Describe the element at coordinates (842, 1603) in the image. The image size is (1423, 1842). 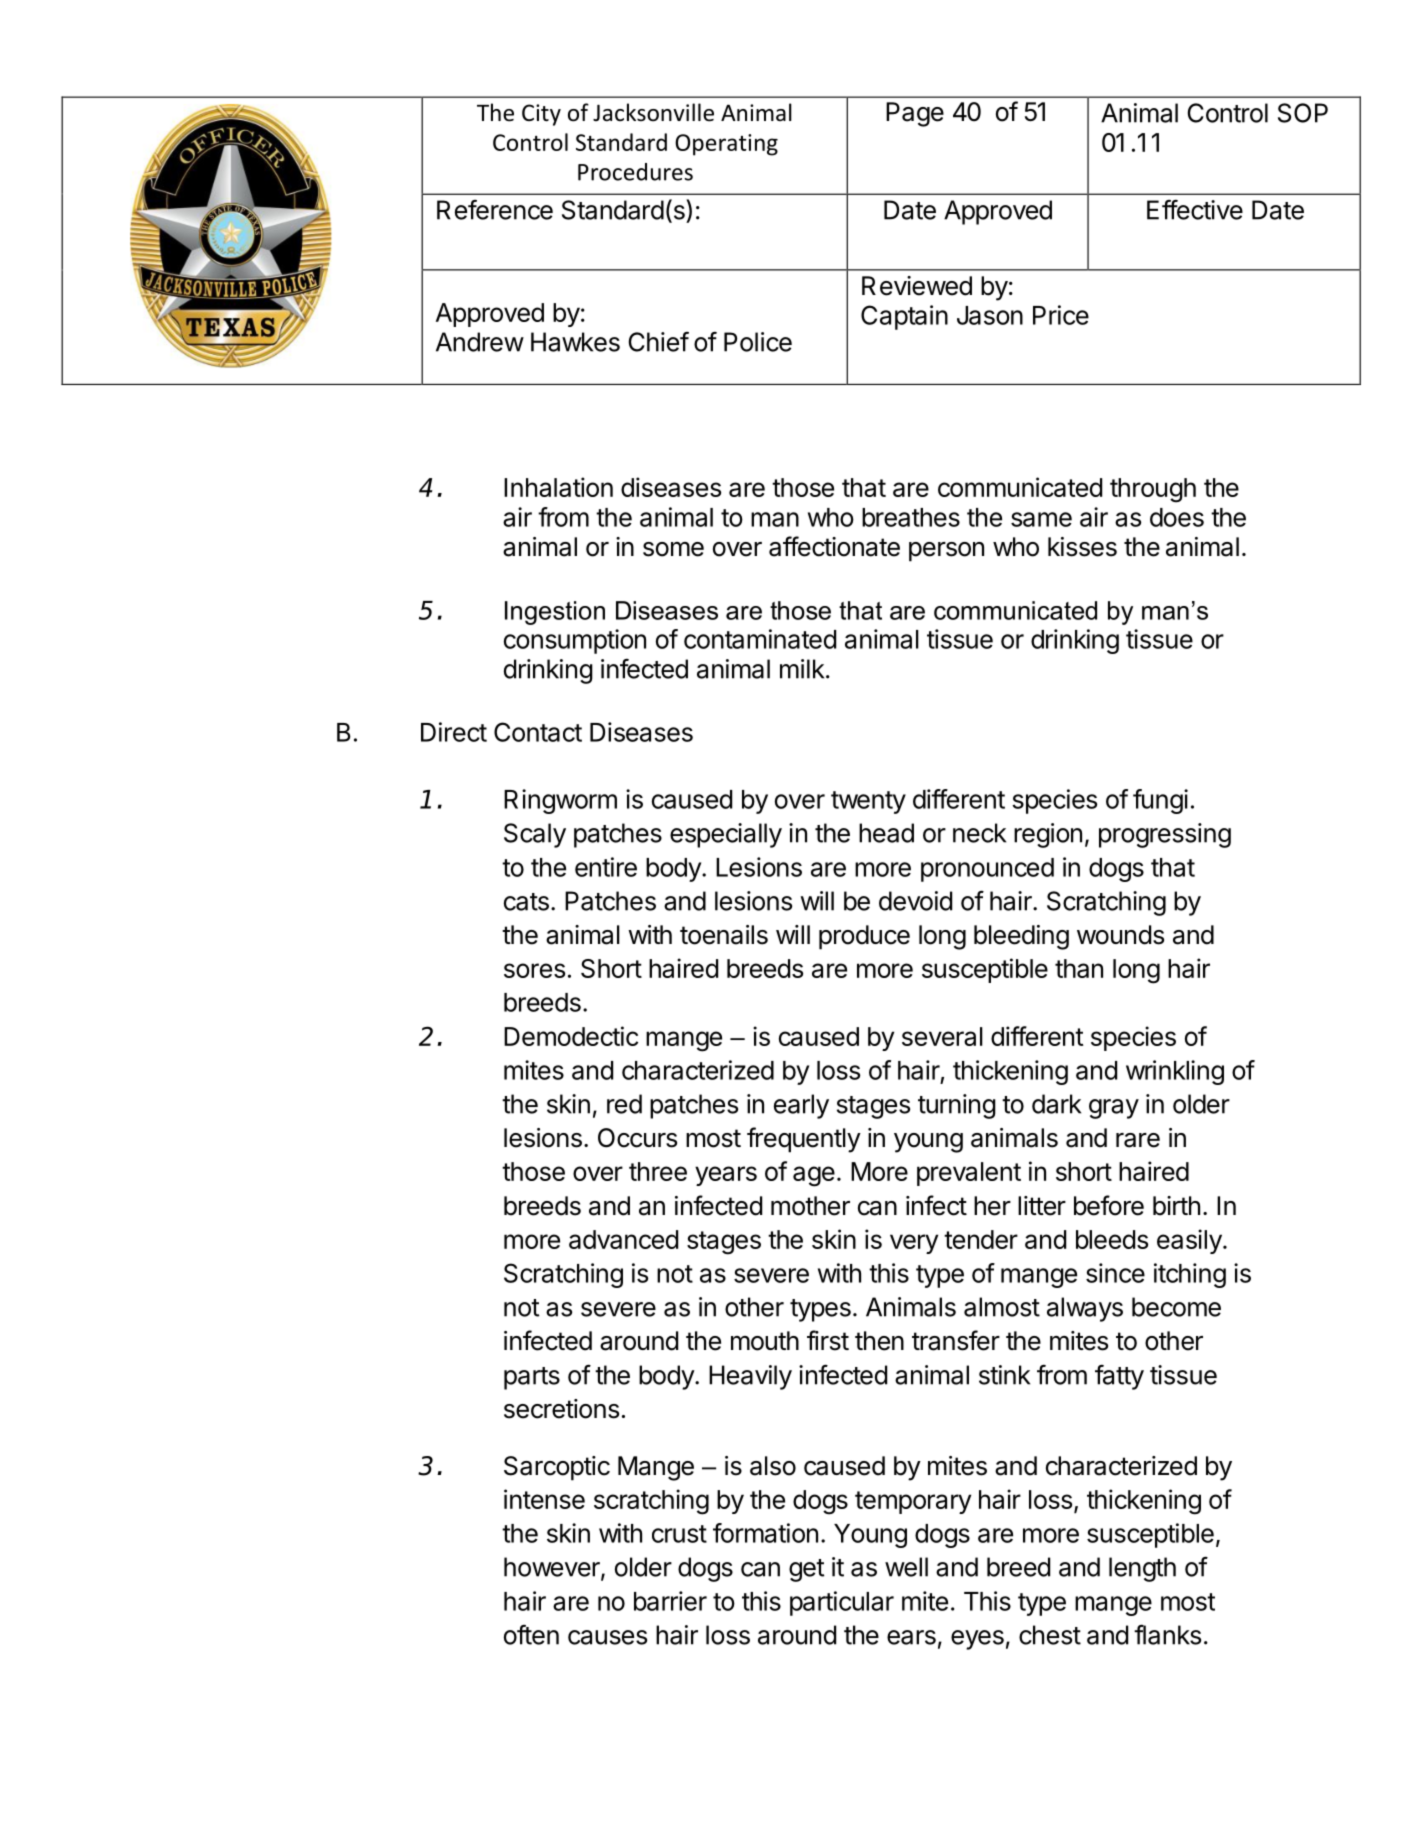
I see `particular` at that location.
